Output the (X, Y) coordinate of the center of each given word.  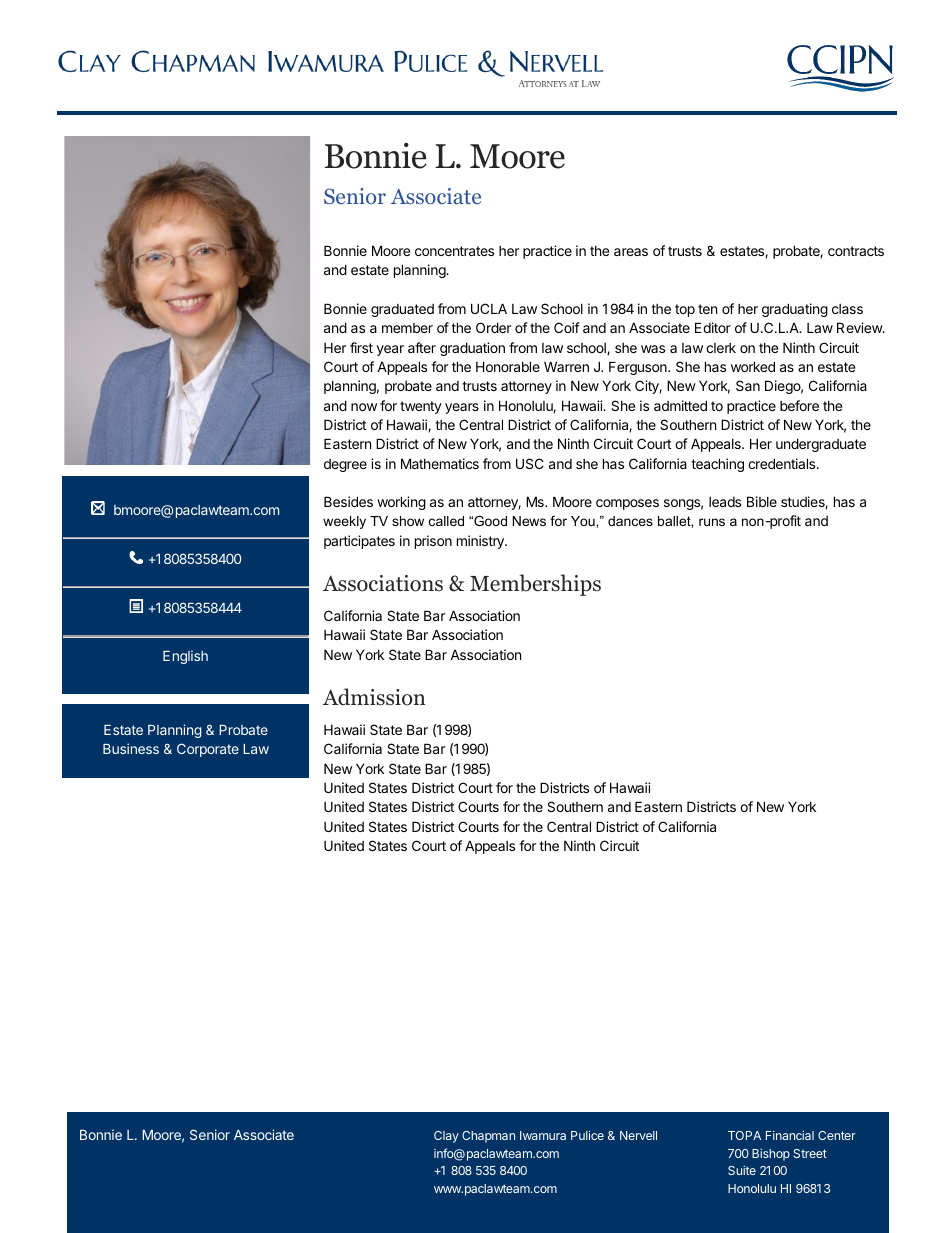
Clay (446, 1137)
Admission (374, 697)
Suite (742, 1170)
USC (530, 463)
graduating (795, 310)
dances (630, 521)
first (361, 347)
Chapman (488, 1137)
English (185, 657)
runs (712, 522)
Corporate (208, 750)
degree (345, 465)
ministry (481, 542)
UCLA (489, 308)
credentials (783, 463)
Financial (790, 1135)
